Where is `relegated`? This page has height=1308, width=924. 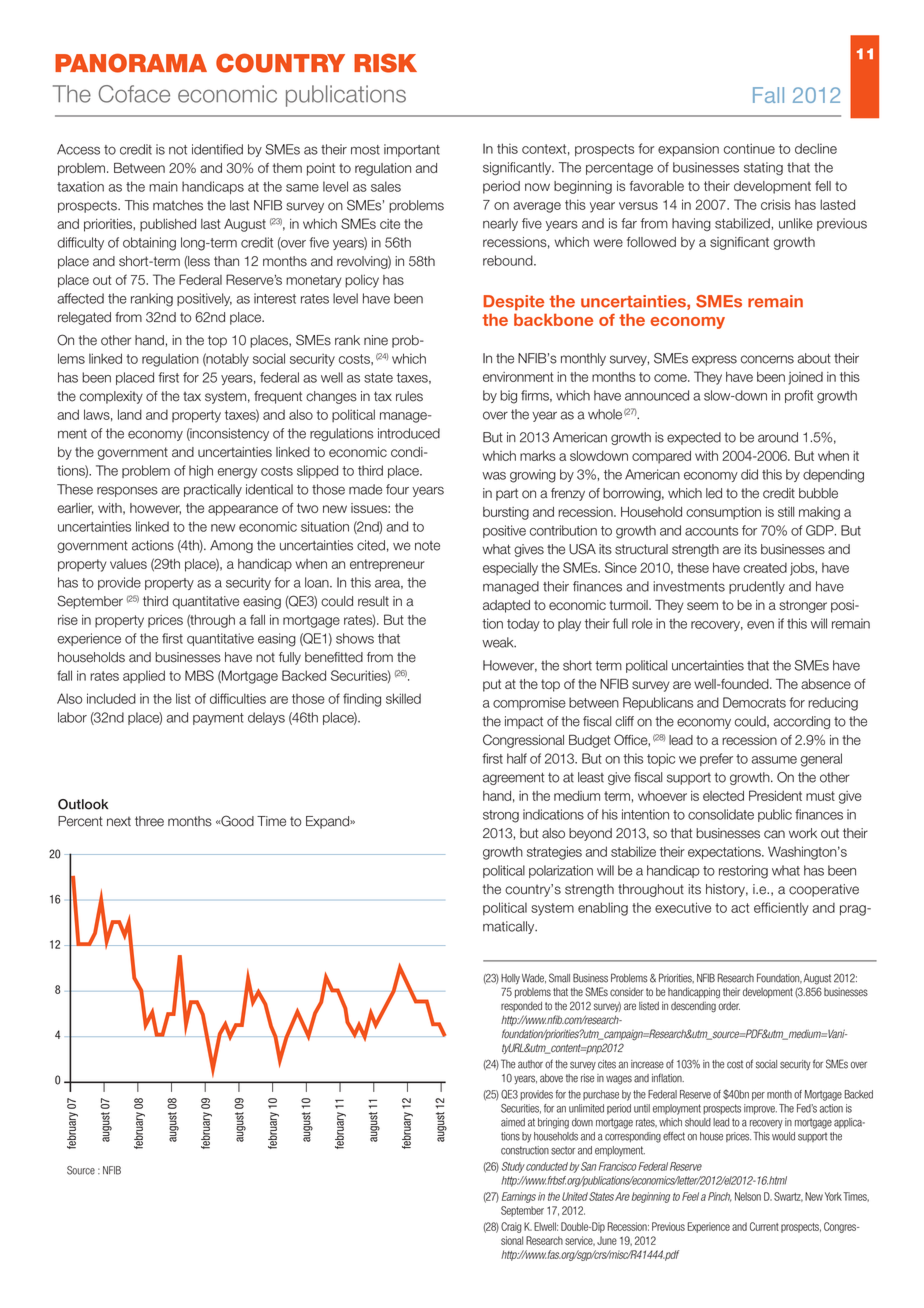
relegated is located at coordinates (84, 318).
